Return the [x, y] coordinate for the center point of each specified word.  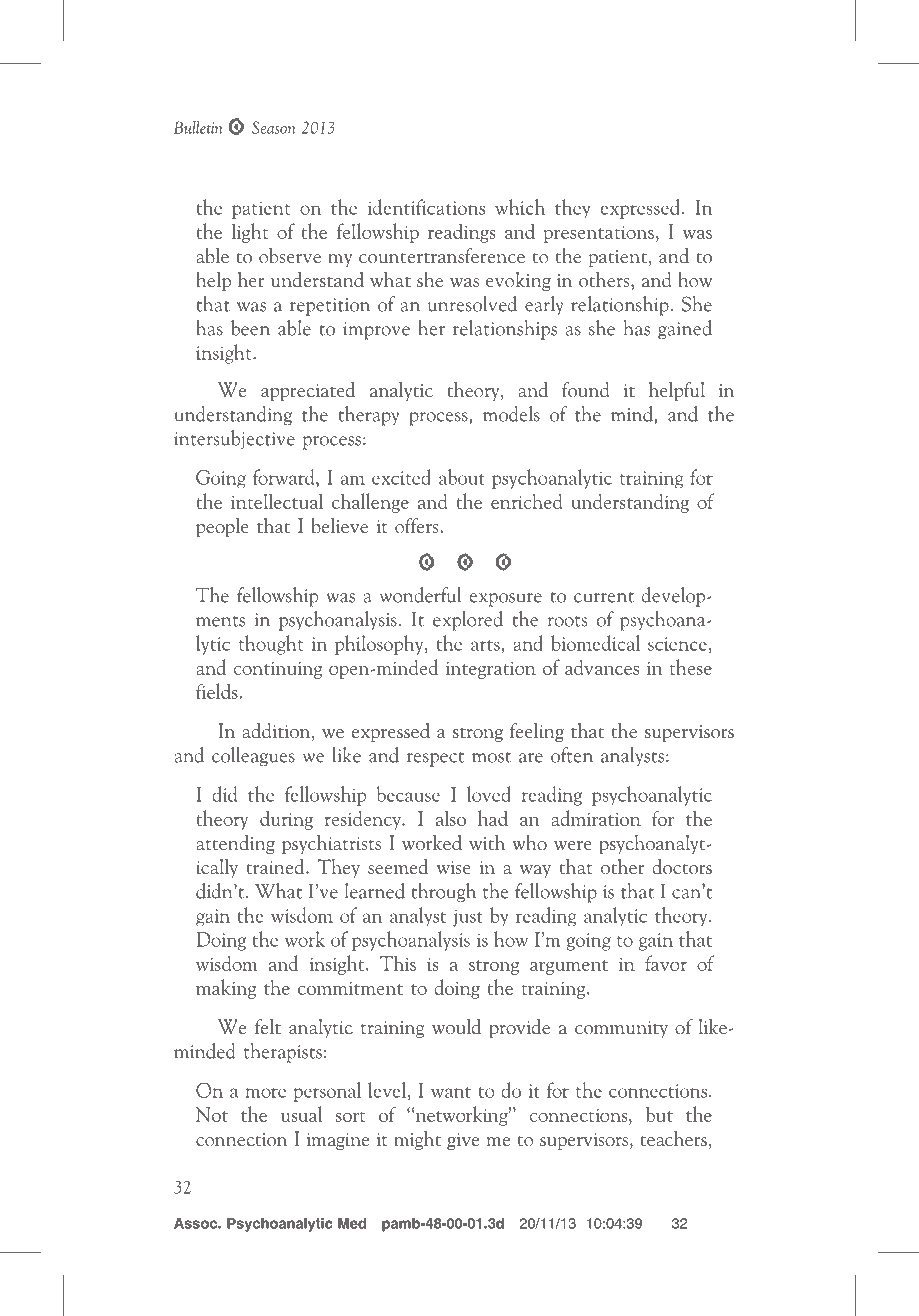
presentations [599, 234]
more [265, 1093]
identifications [426, 207]
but [659, 1114]
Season [274, 127]
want [451, 1092]
